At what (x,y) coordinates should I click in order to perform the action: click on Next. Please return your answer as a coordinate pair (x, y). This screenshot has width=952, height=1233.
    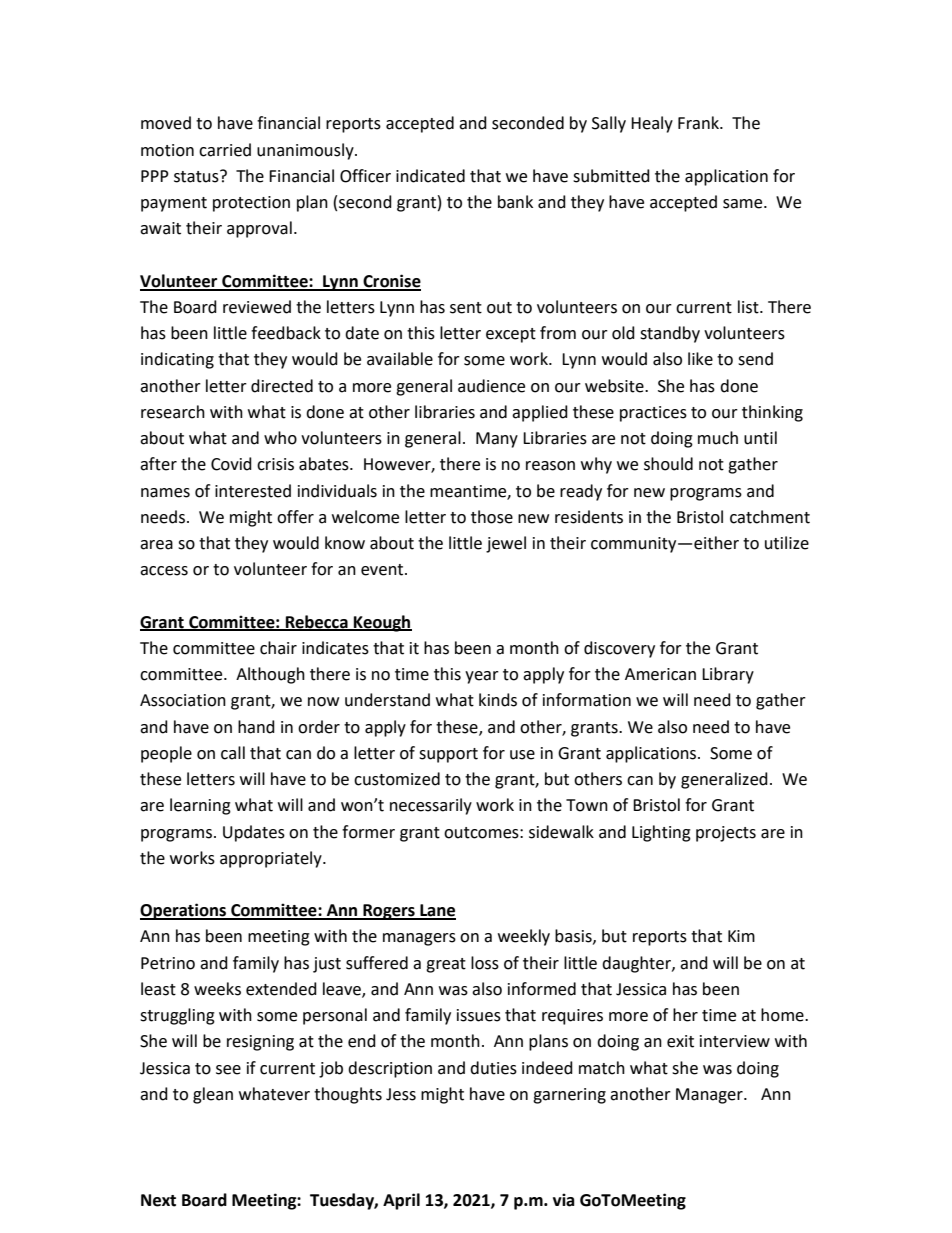
    Looking at the image, I should click on (158, 1200).
